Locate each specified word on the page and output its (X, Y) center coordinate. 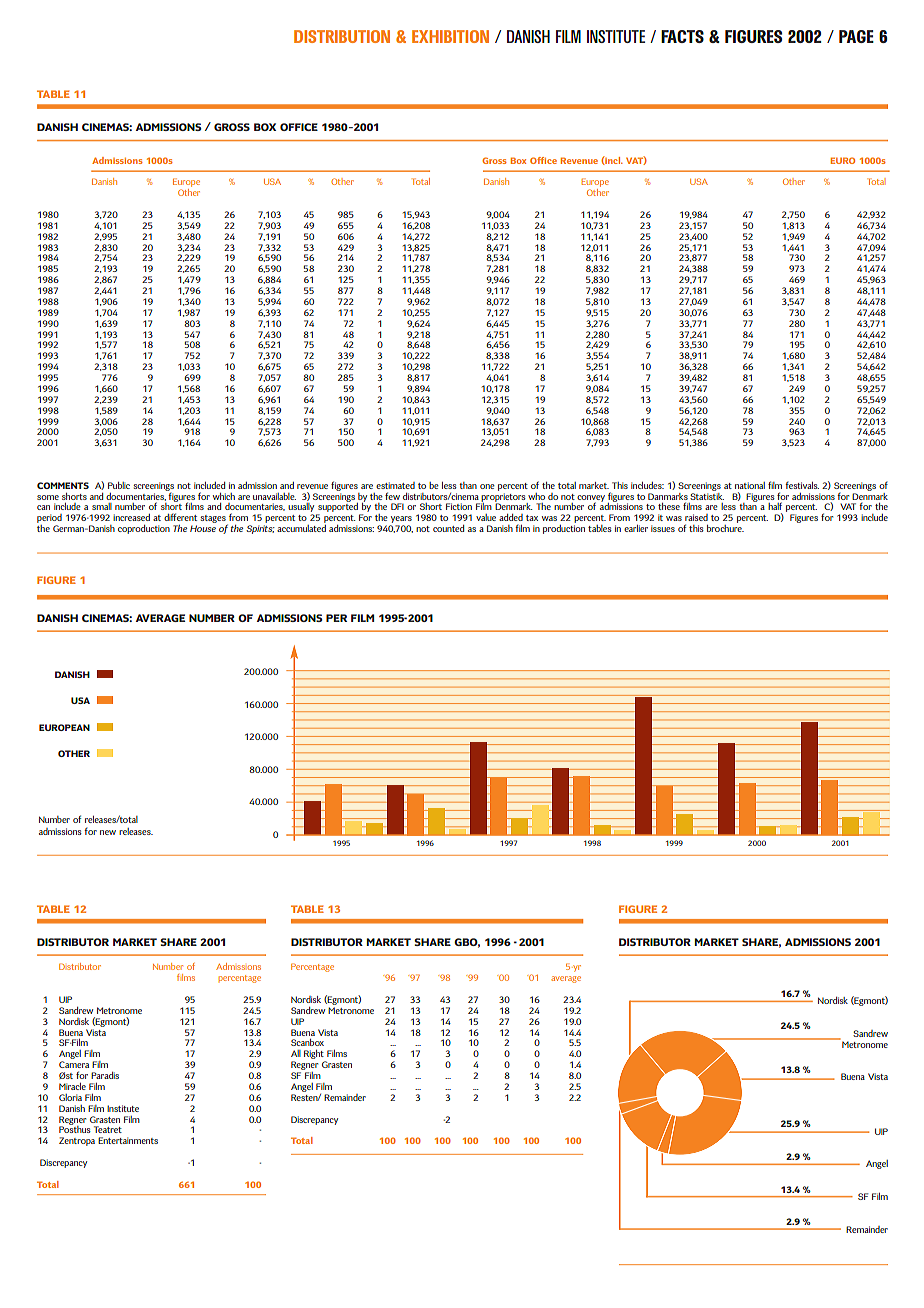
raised (696, 517)
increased (131, 517)
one (487, 486)
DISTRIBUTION (342, 36)
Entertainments (128, 1140)
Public (119, 485)
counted (448, 528)
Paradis (105, 1075)
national (750, 485)
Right (315, 1056)
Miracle (72, 1086)
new (108, 832)
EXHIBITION (450, 36)
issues (663, 528)
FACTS (682, 36)
